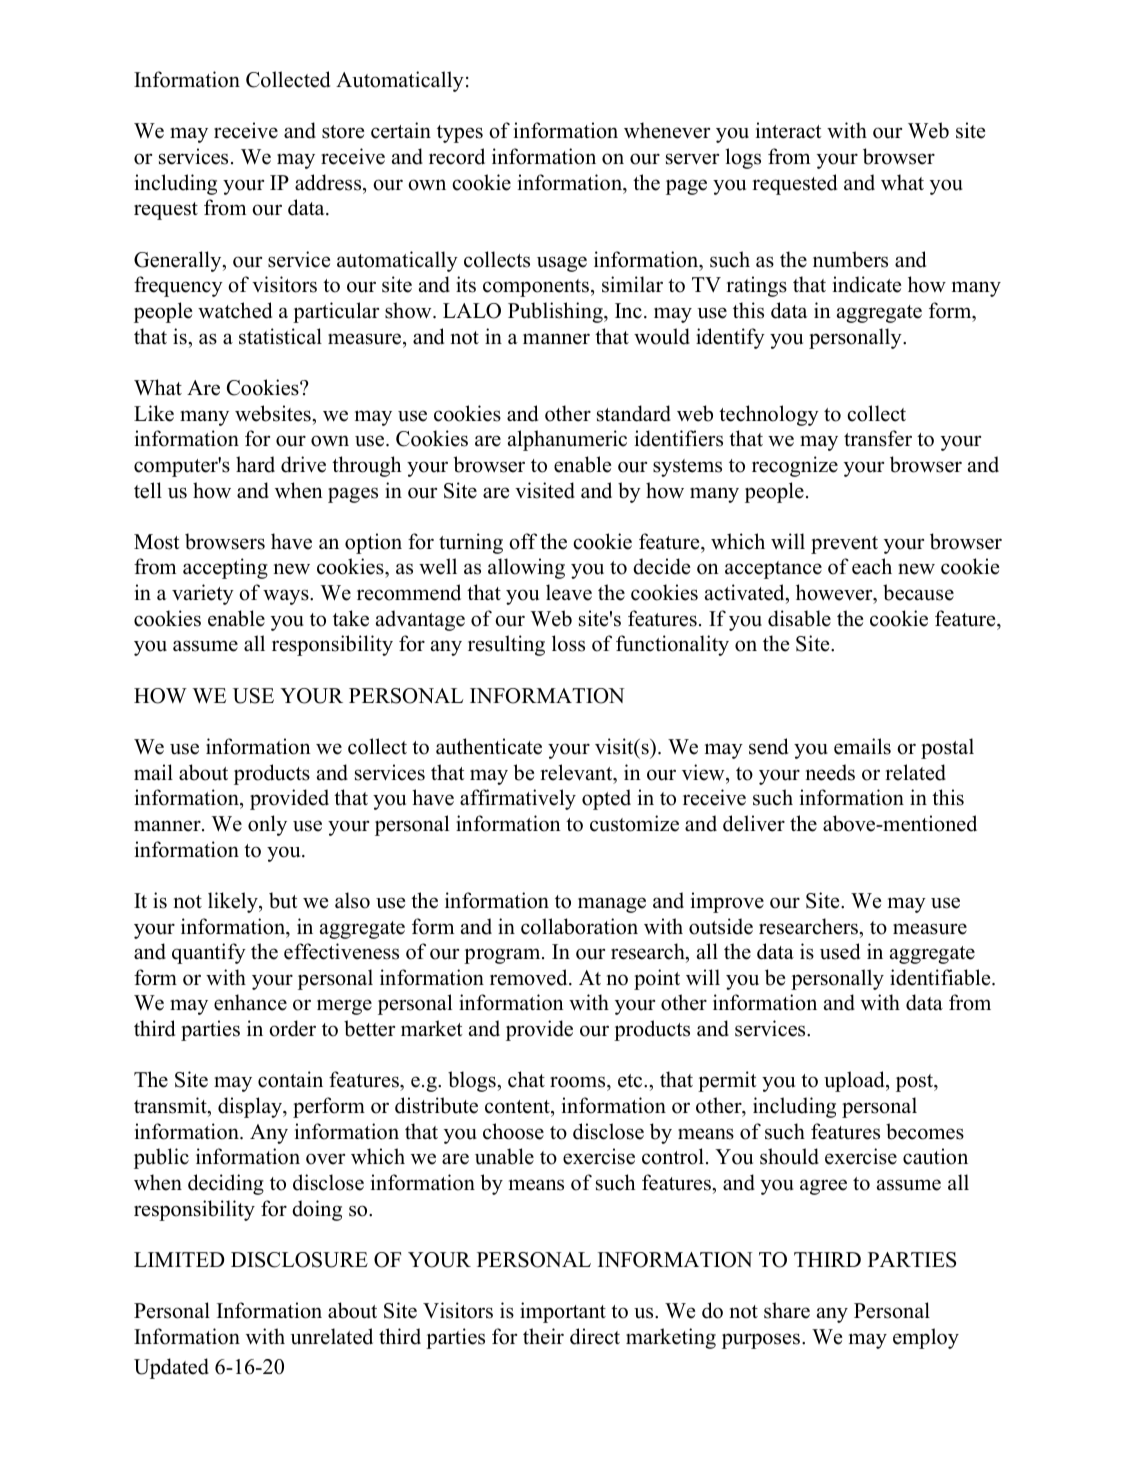 The width and height of the screenshot is (1137, 1472). I want to click on prevent, so click(844, 545).
